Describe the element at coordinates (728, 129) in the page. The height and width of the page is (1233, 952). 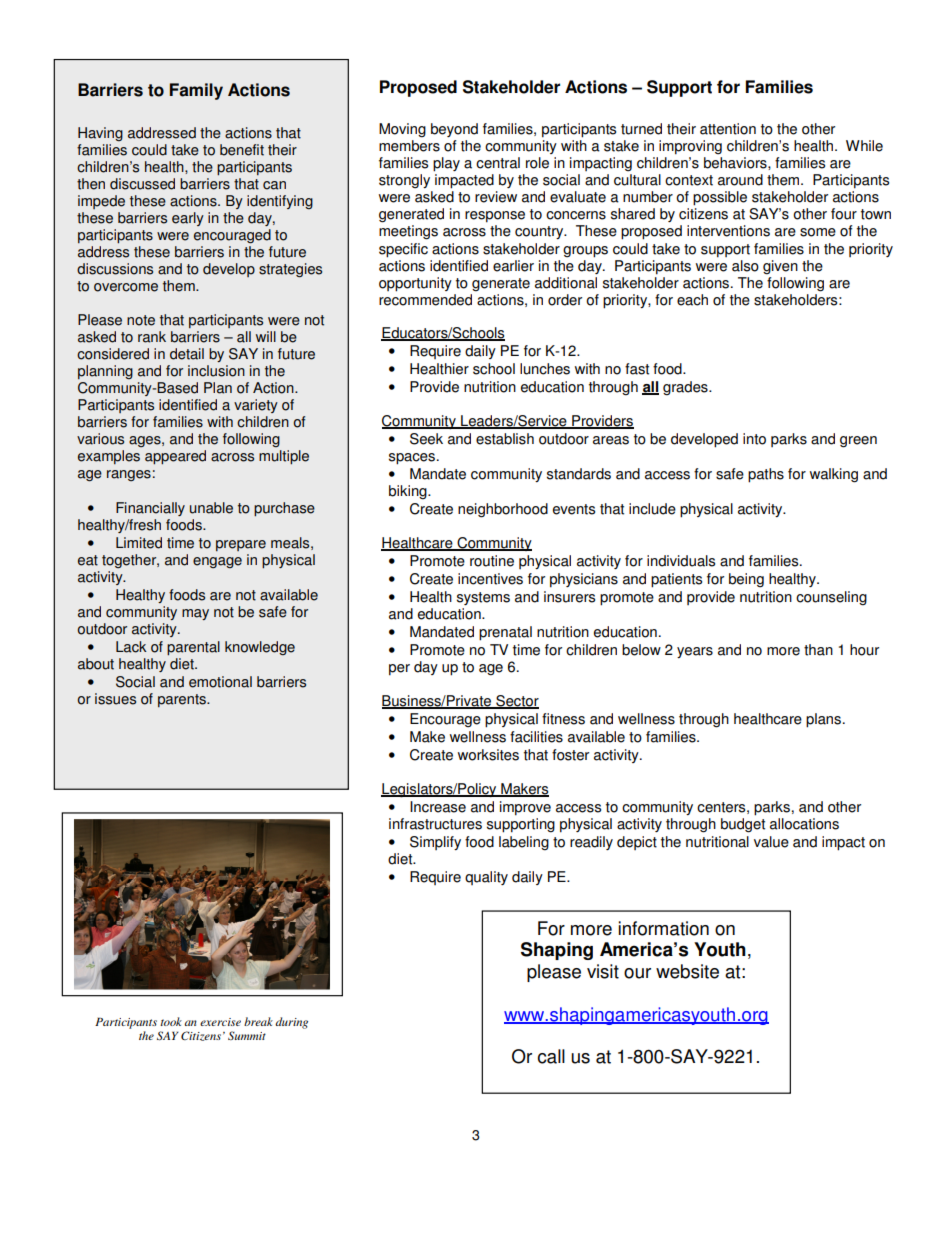
I see `attention` at that location.
